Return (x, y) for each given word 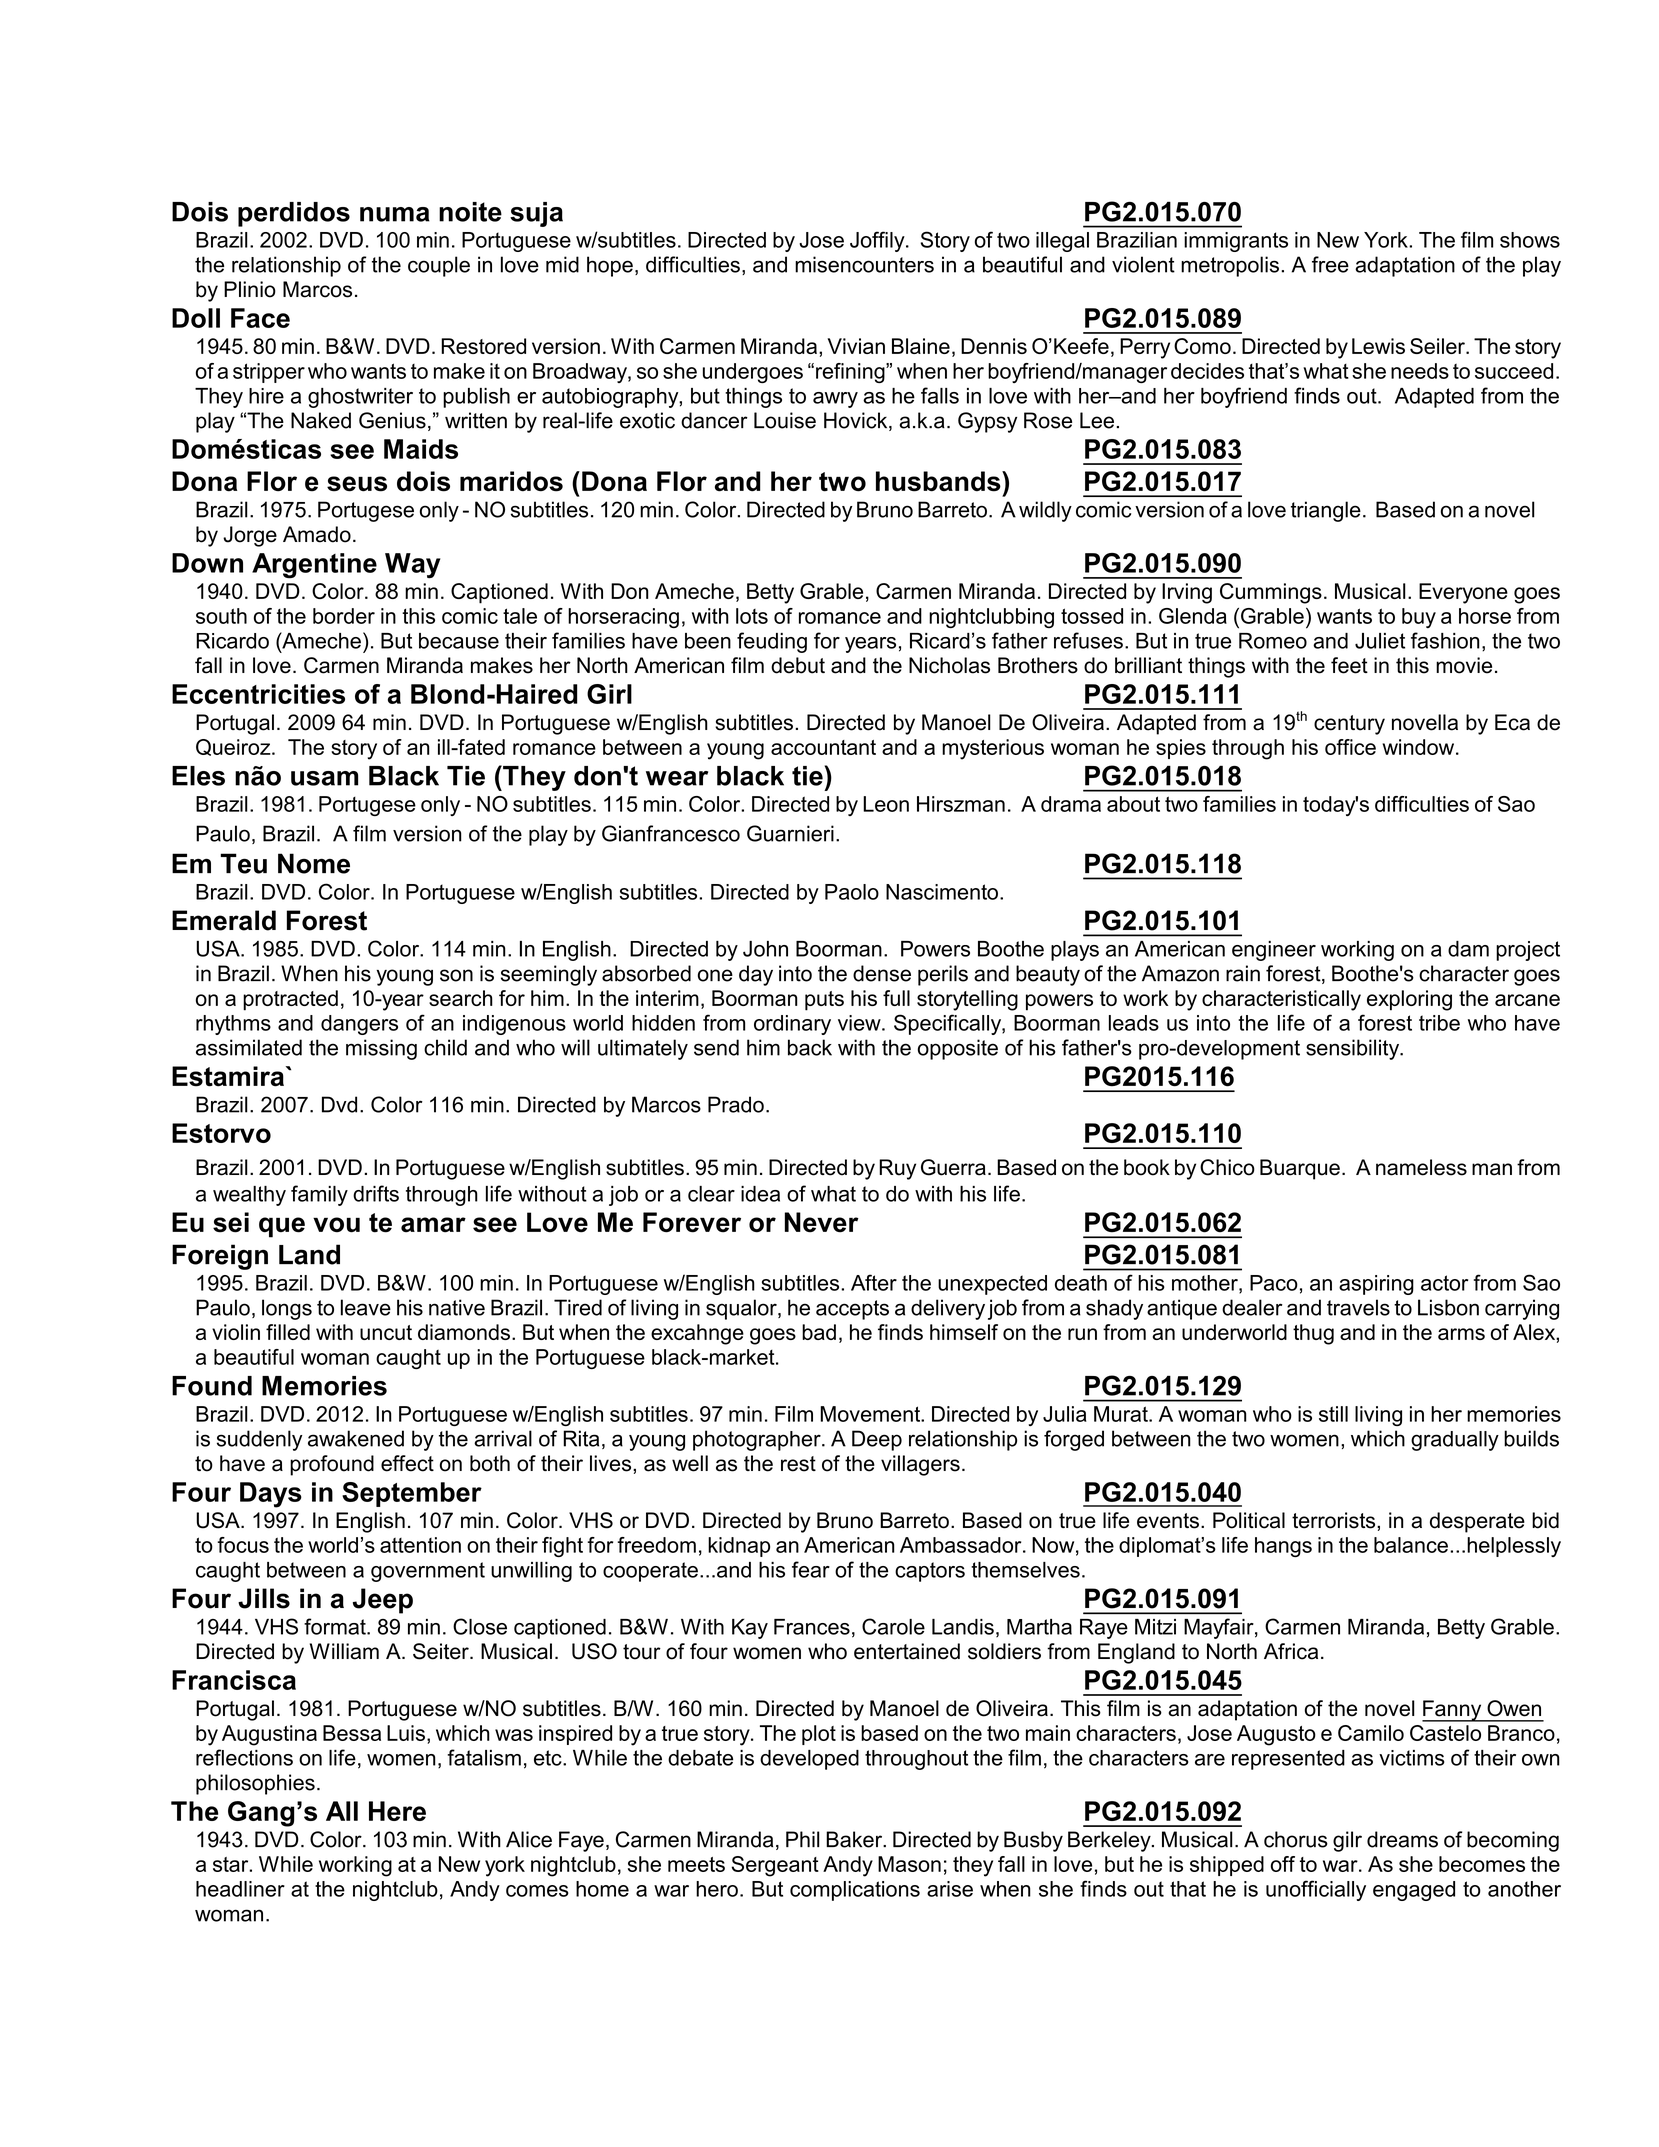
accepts (852, 1310)
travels (1358, 1307)
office (1350, 747)
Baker (855, 1839)
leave (366, 1307)
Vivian (856, 346)
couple (439, 266)
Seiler (1438, 346)
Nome (314, 863)
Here (397, 1811)
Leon (886, 804)
